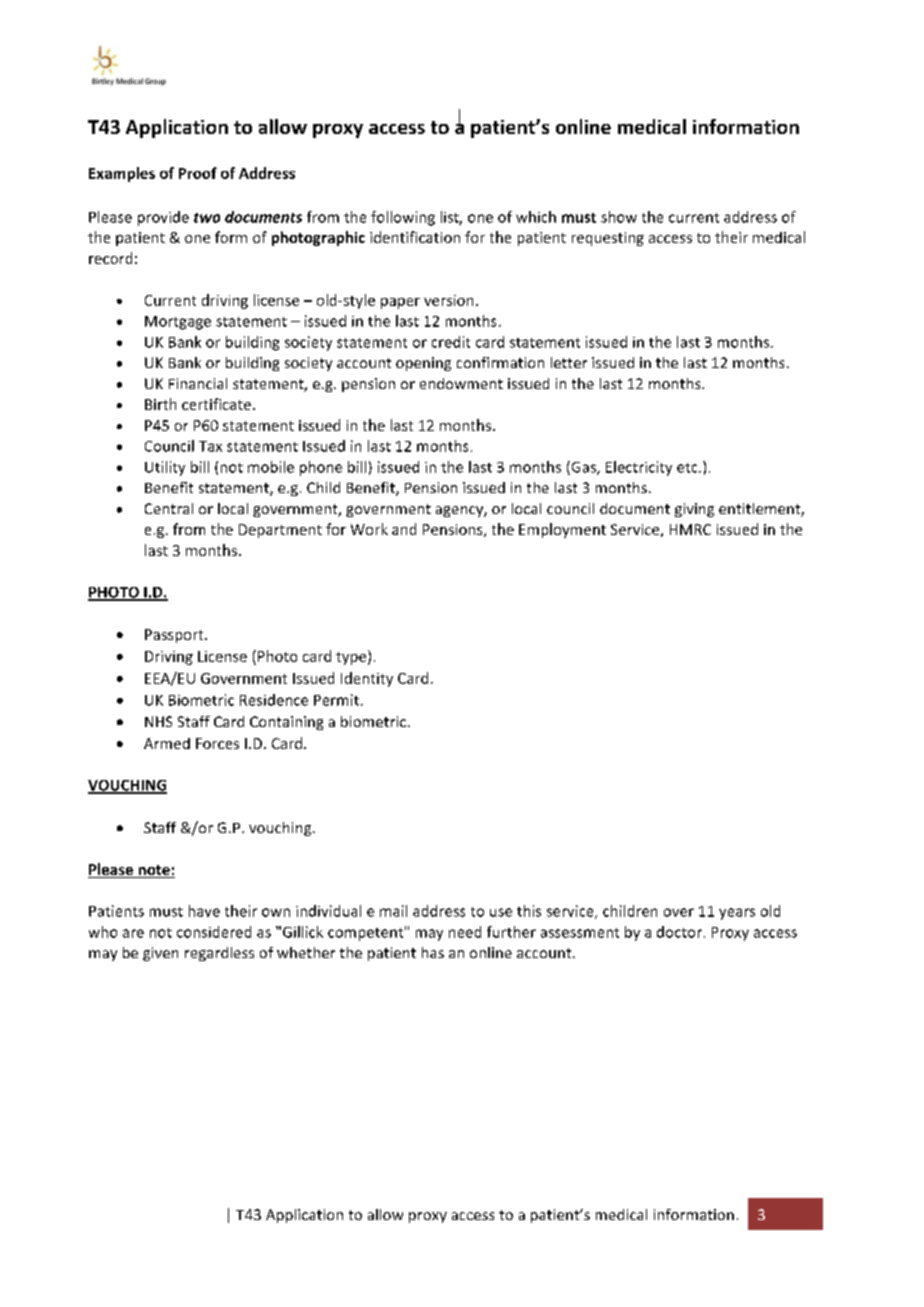 This page has height=1307, width=924. What do you see at coordinates (403, 218) in the page?
I see `following` at bounding box center [403, 218].
